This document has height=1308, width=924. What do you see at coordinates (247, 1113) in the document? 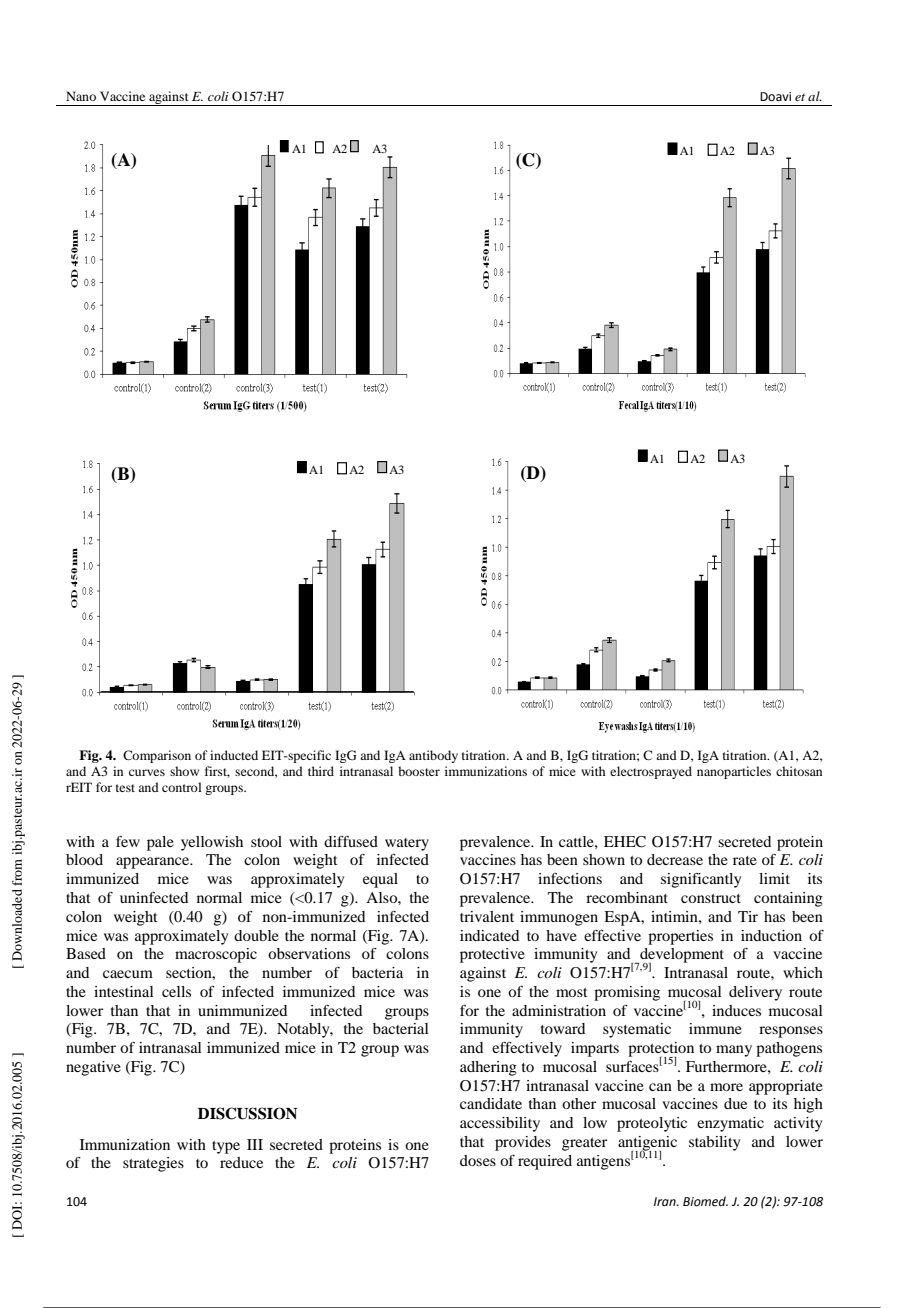
I see `DISCUSSION` at bounding box center [247, 1113].
